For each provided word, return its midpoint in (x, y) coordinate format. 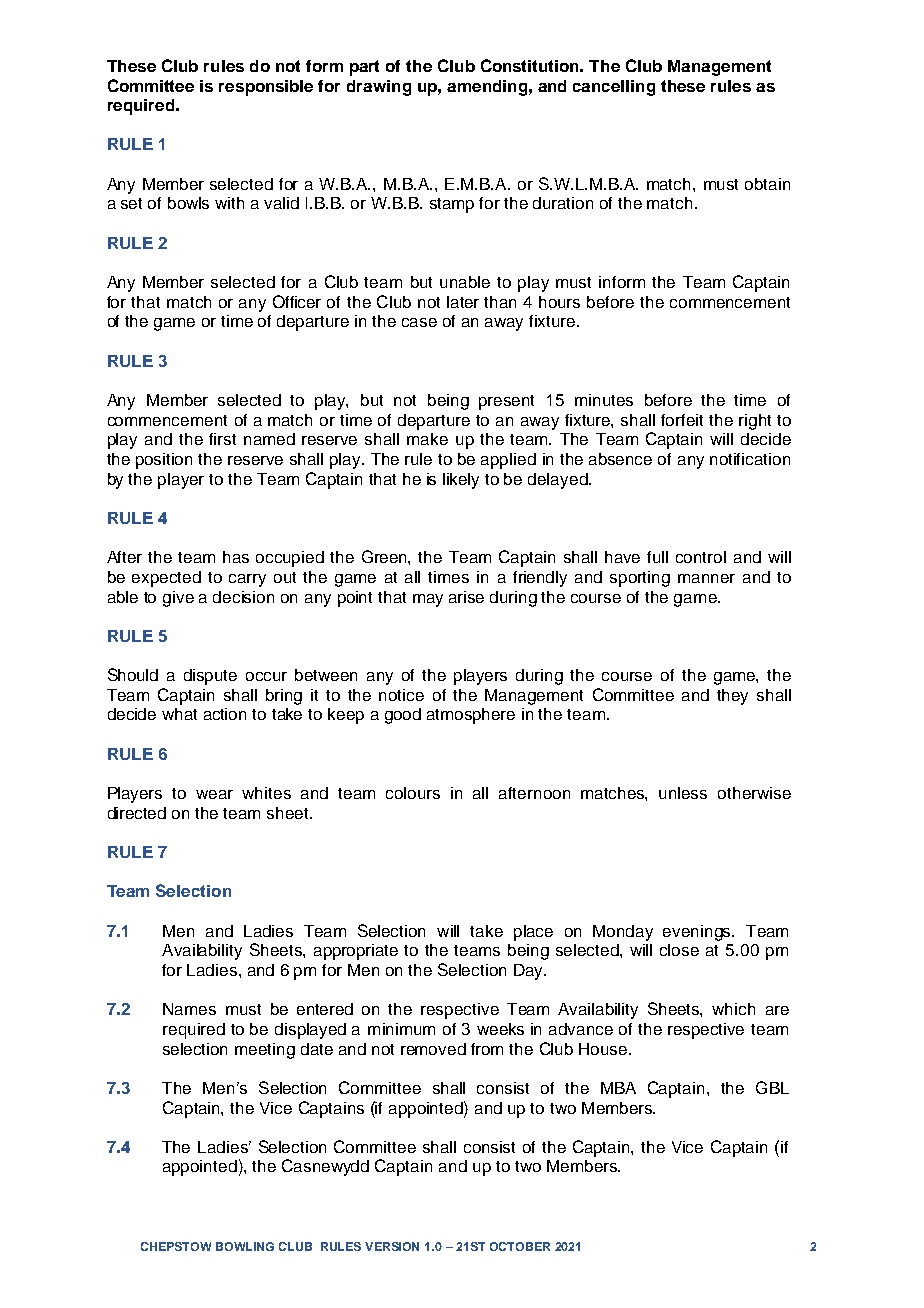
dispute (210, 677)
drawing (379, 88)
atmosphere (471, 716)
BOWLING (245, 1246)
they (732, 697)
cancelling (614, 88)
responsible (266, 88)
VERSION (392, 1246)
